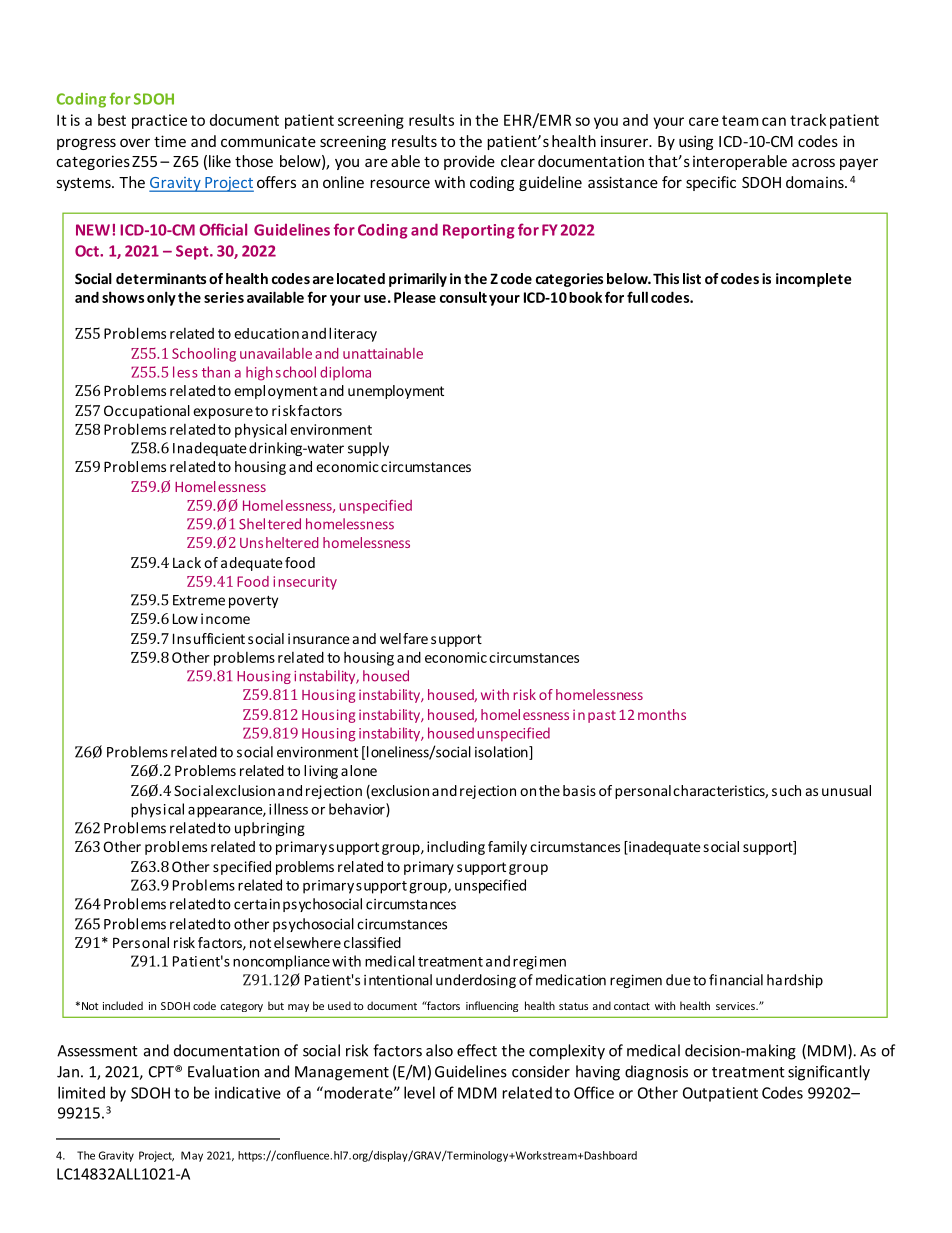  I want to click on time, so click(170, 141).
